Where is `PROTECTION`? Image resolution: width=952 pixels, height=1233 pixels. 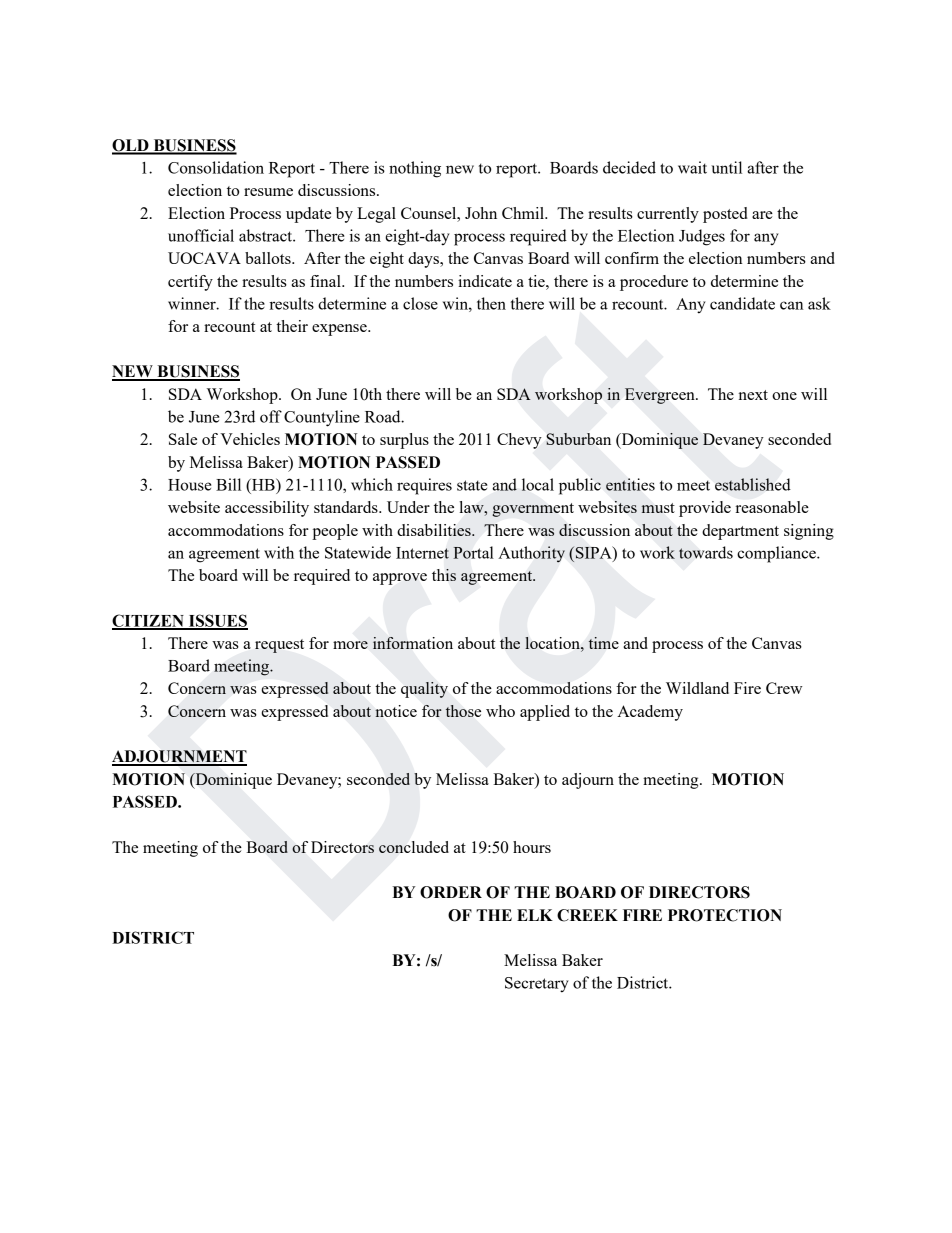 PROTECTION is located at coordinates (725, 915).
